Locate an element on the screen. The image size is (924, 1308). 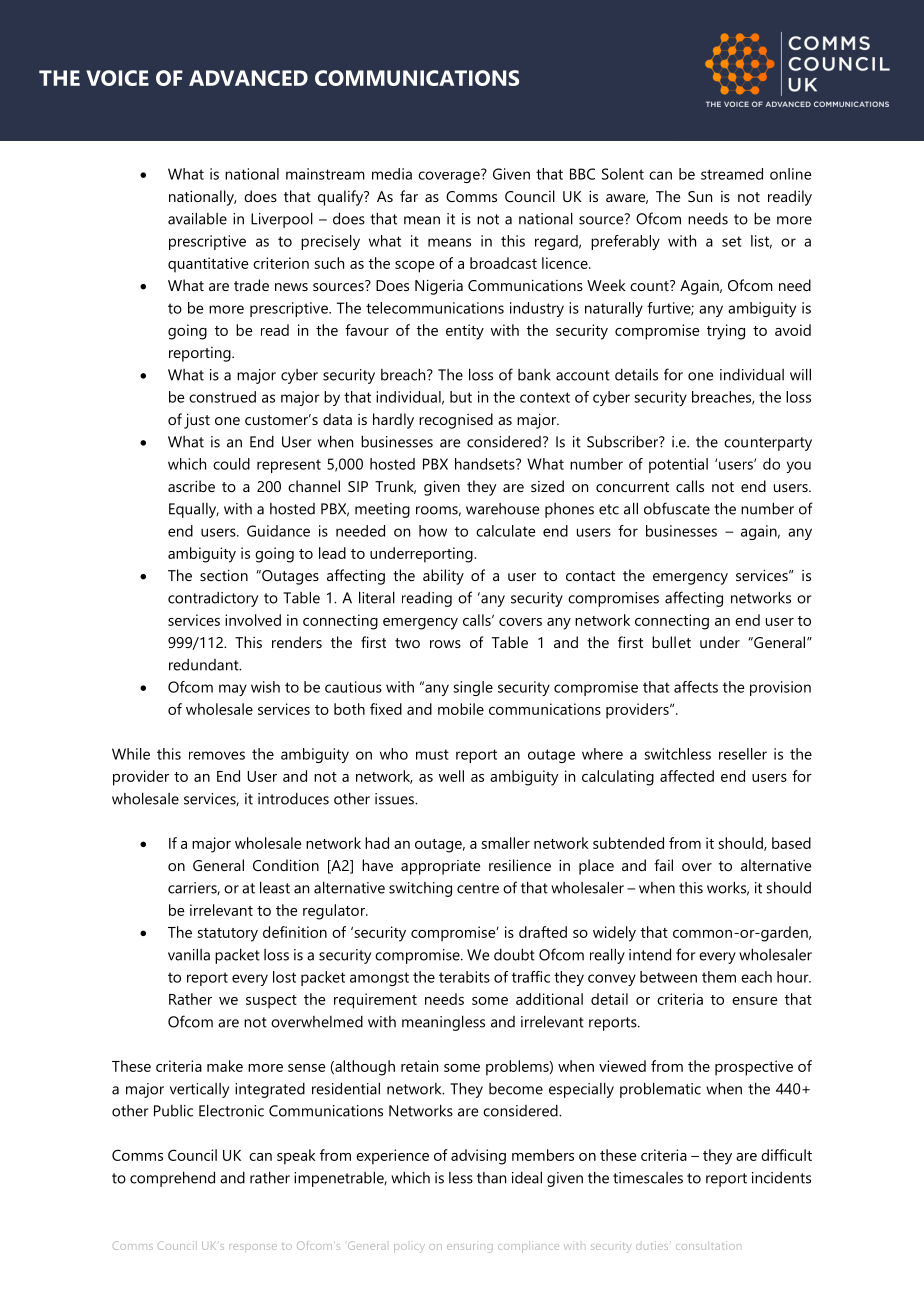
streamed is located at coordinates (732, 174).
